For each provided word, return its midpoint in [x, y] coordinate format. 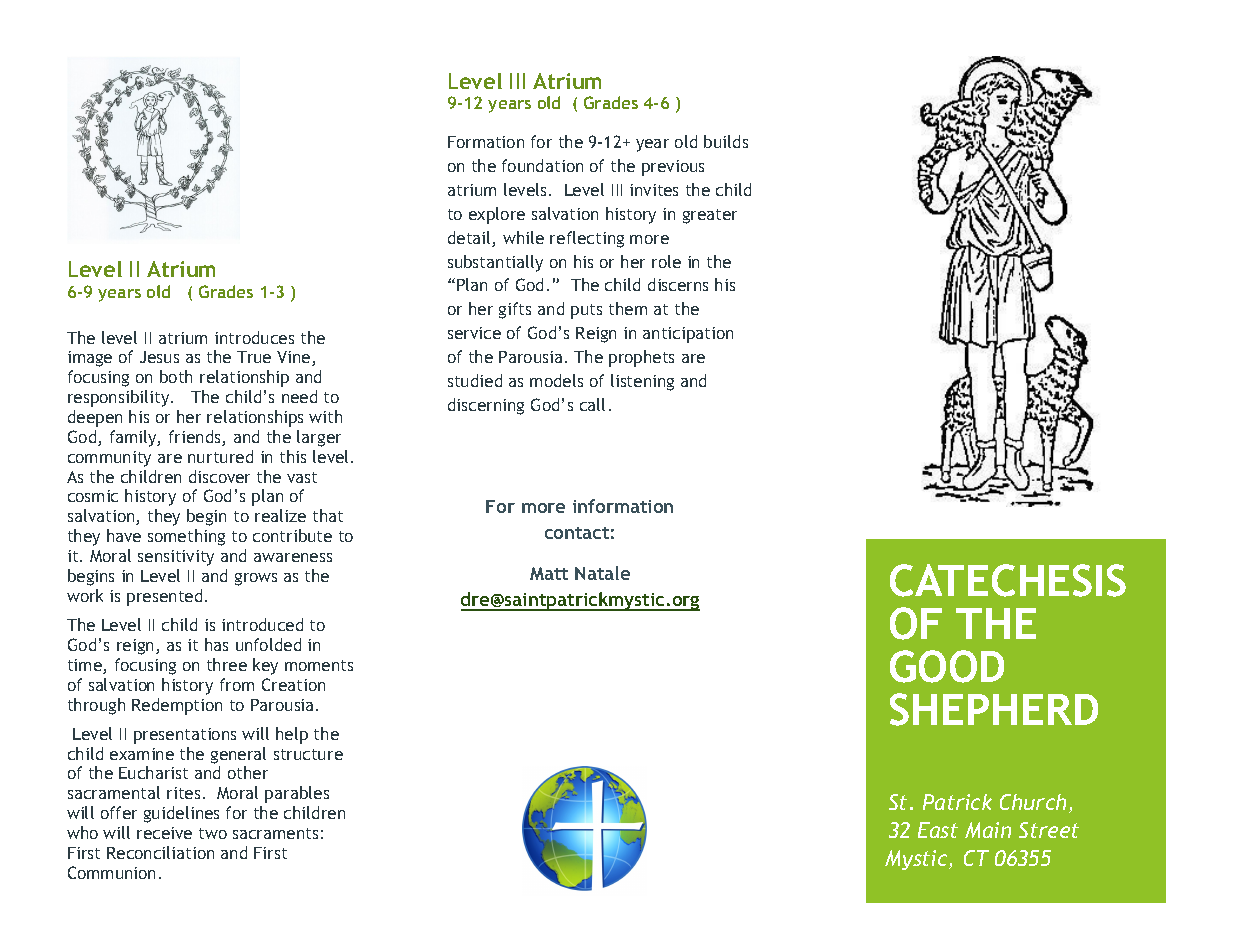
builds [726, 141]
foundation [542, 165]
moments [319, 665]
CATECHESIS [1008, 580]
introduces [254, 337]
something [186, 537]
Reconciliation [160, 852]
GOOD [947, 666]
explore [497, 215]
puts [586, 311]
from [237, 684]
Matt [549, 573]
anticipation [688, 335]
